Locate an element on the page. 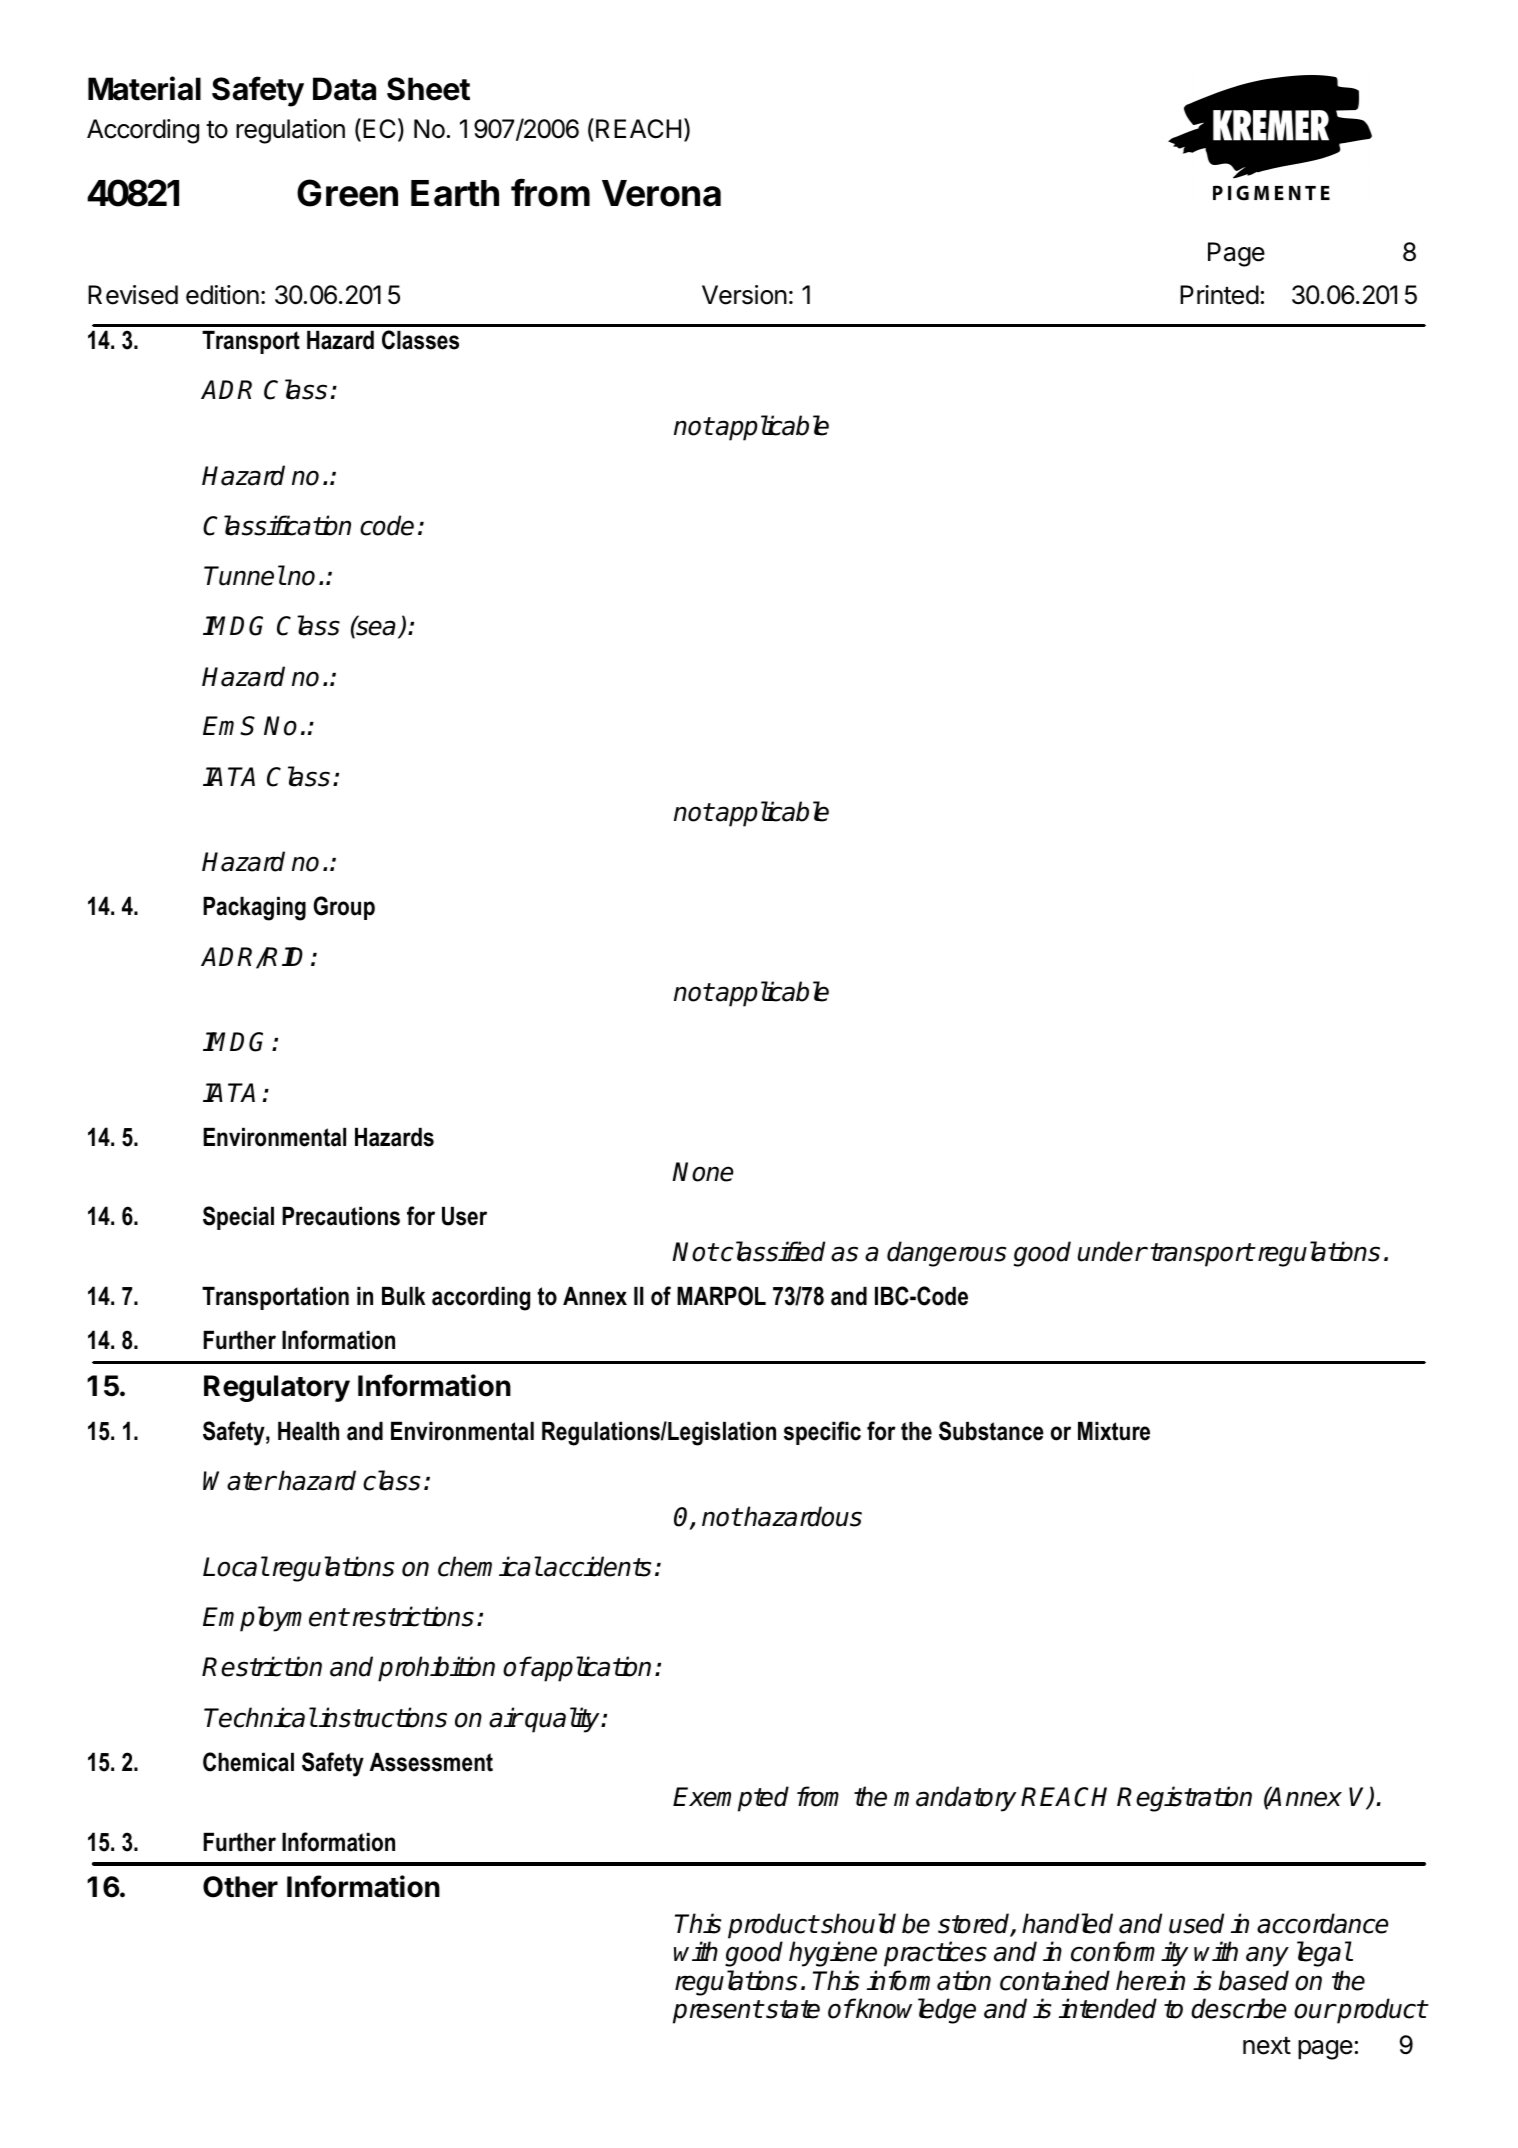 Image resolution: width=1518 pixels, height=2148 pixels. None is located at coordinates (702, 1172).
